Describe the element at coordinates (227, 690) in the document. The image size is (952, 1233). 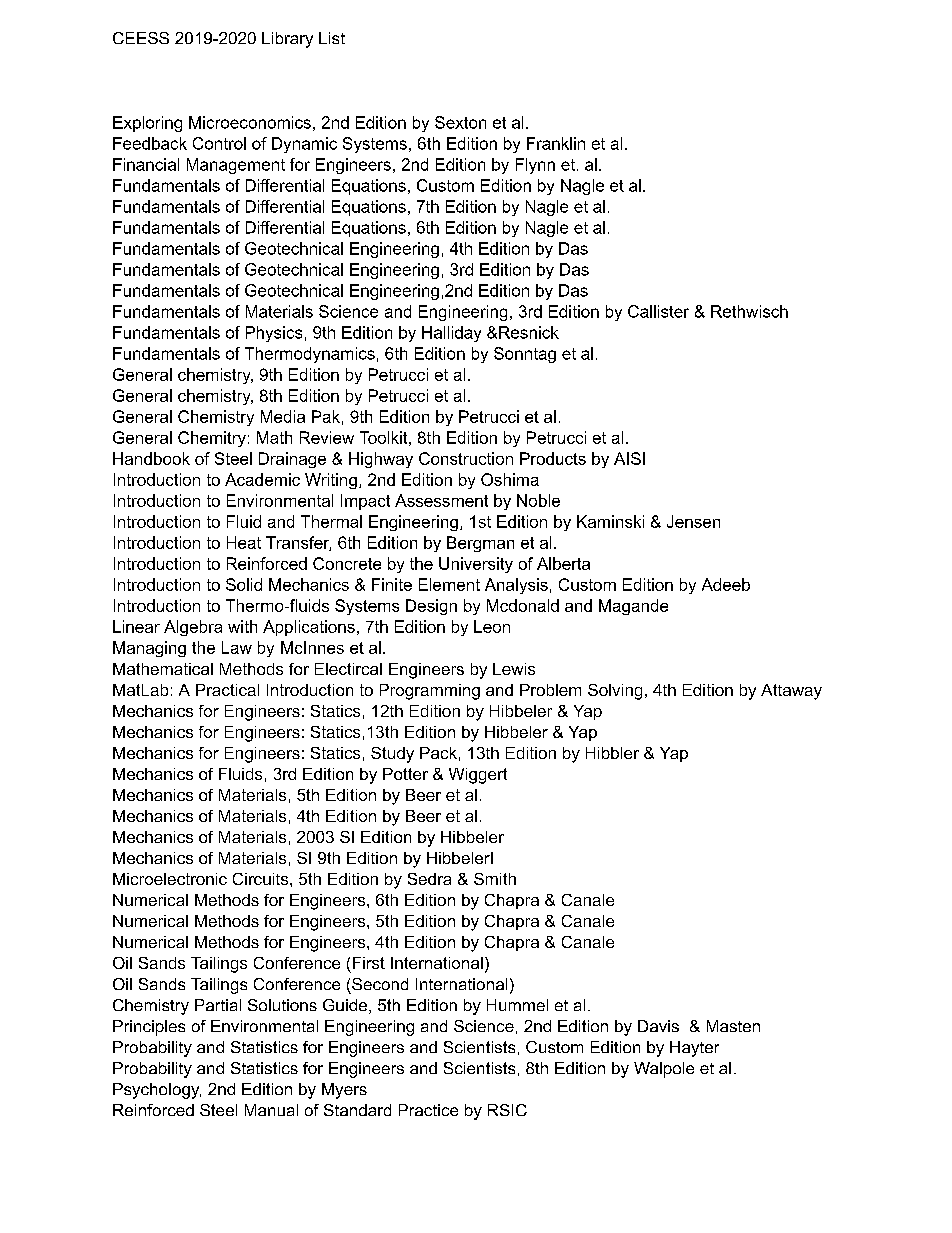
I see `Practical` at that location.
